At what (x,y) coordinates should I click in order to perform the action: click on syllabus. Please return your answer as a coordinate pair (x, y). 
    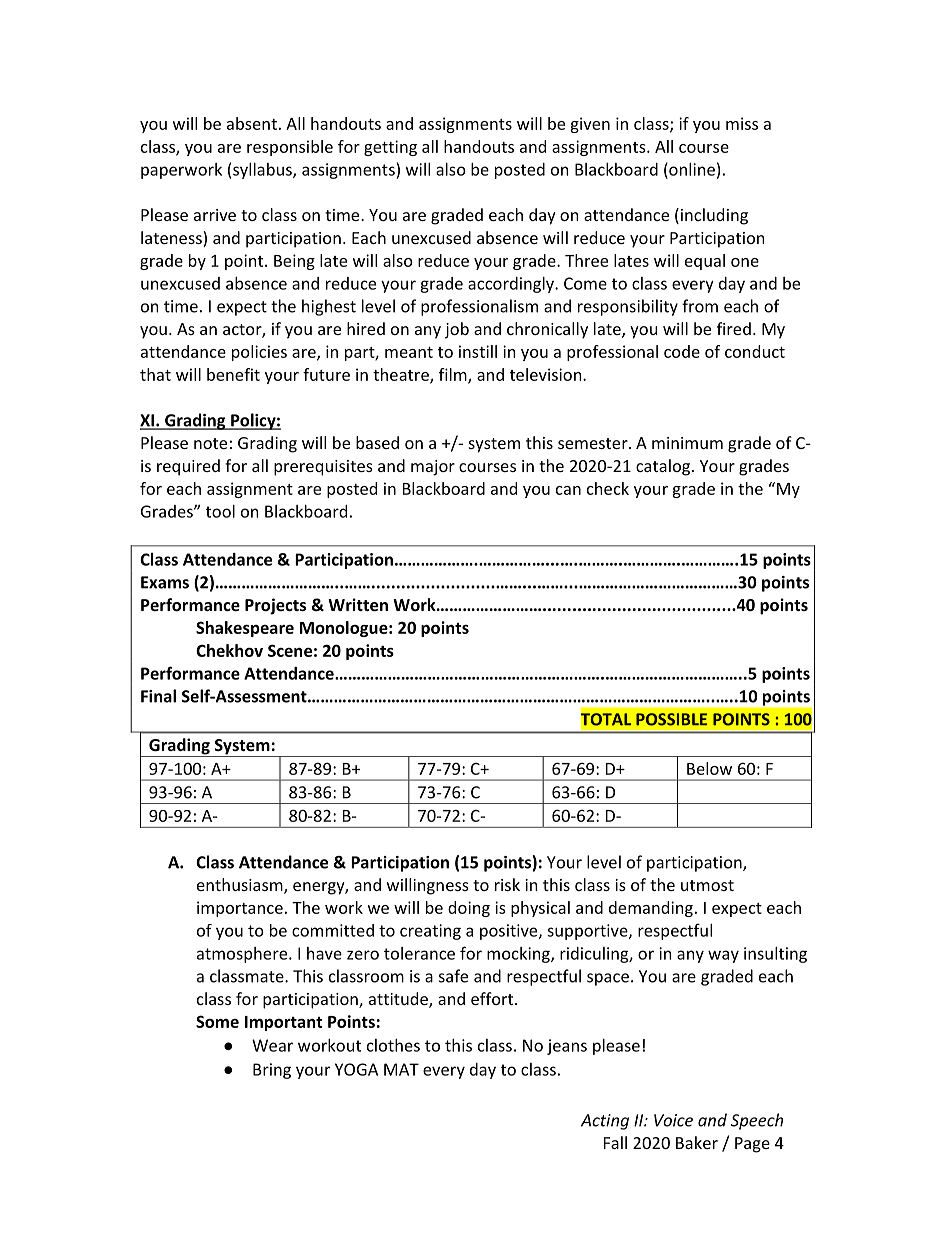
    Looking at the image, I should click on (263, 171).
